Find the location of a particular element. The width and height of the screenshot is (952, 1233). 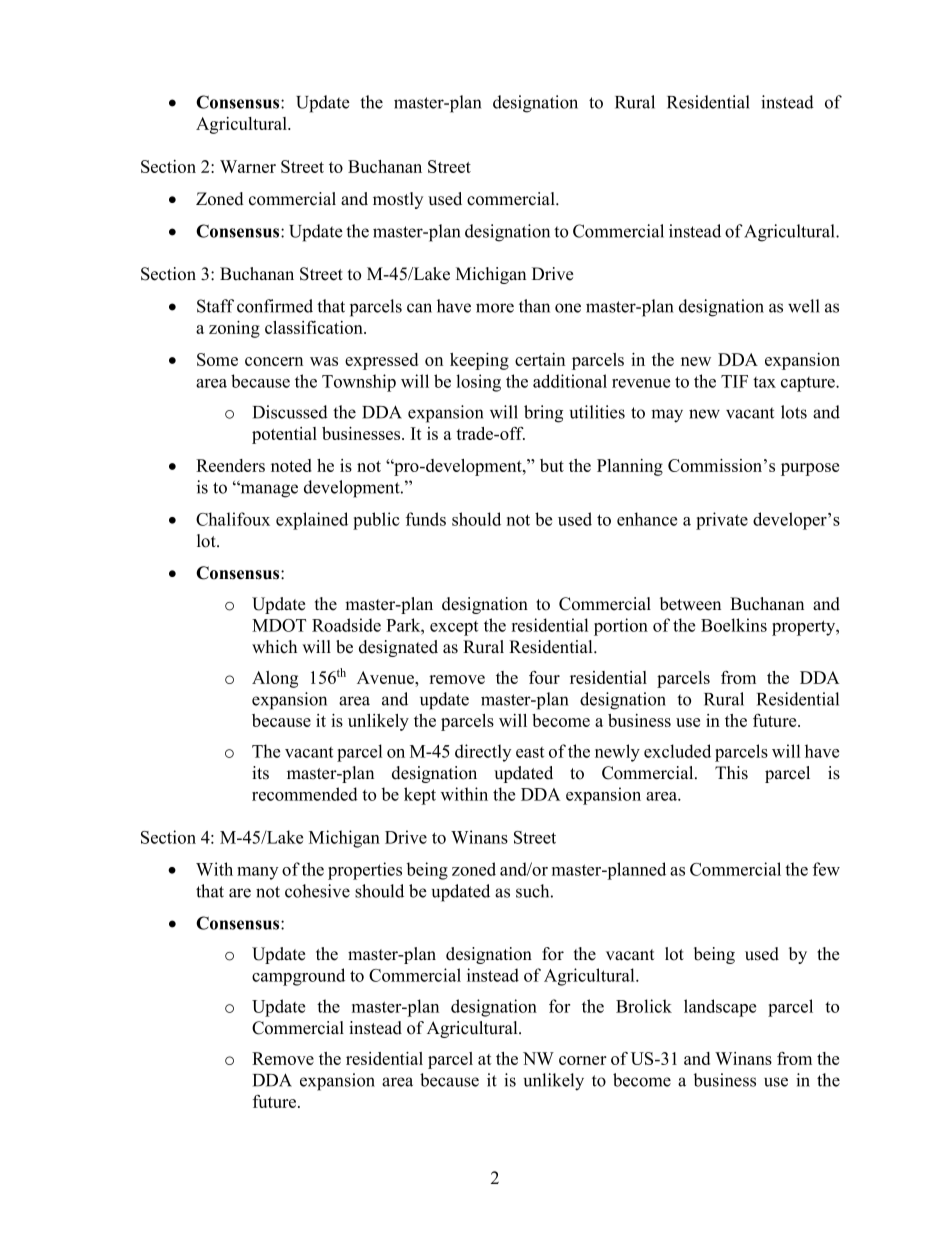

This is located at coordinates (731, 773).
